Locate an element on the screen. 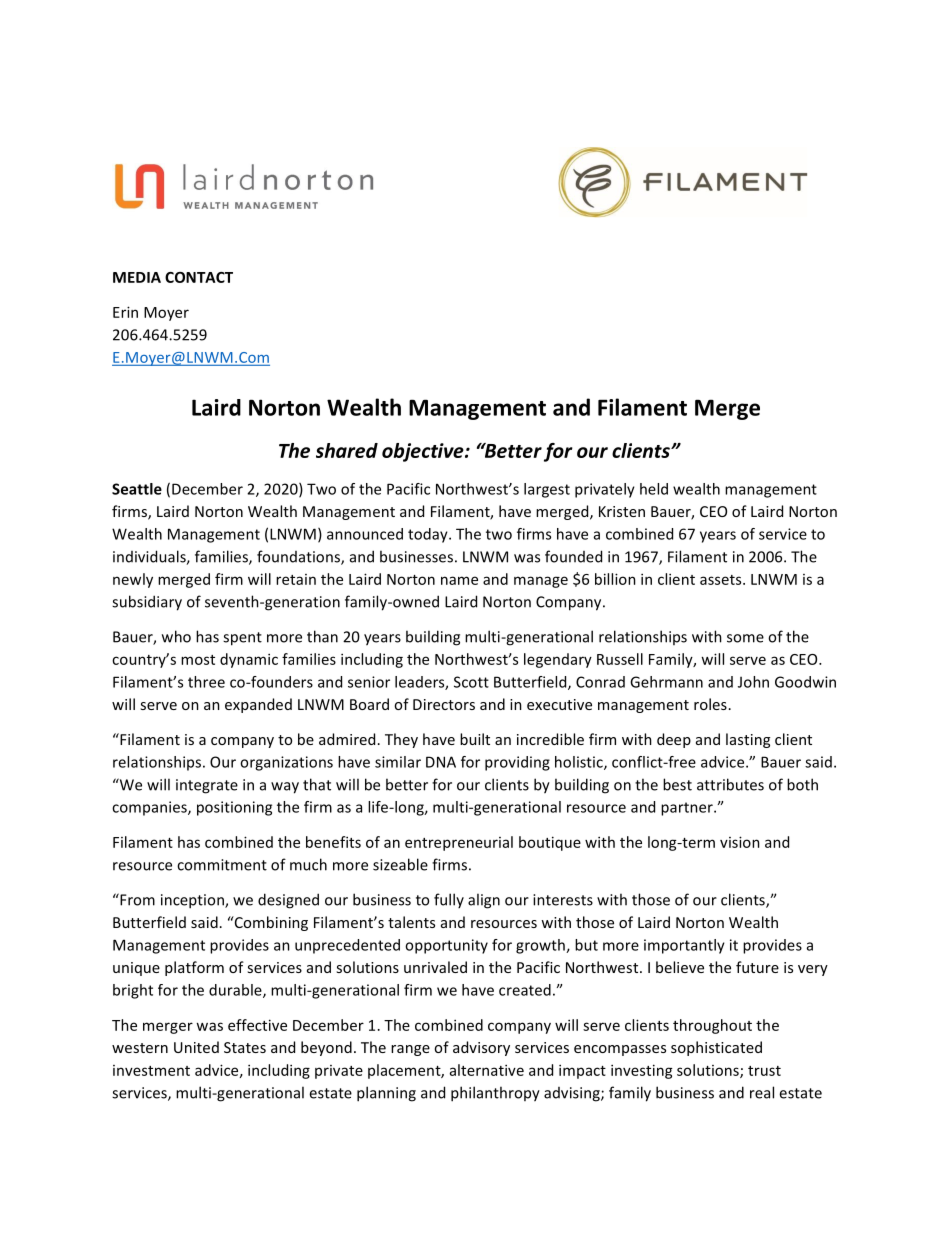 Image resolution: width=952 pixels, height=1233 pixels. assets is located at coordinates (722, 580).
